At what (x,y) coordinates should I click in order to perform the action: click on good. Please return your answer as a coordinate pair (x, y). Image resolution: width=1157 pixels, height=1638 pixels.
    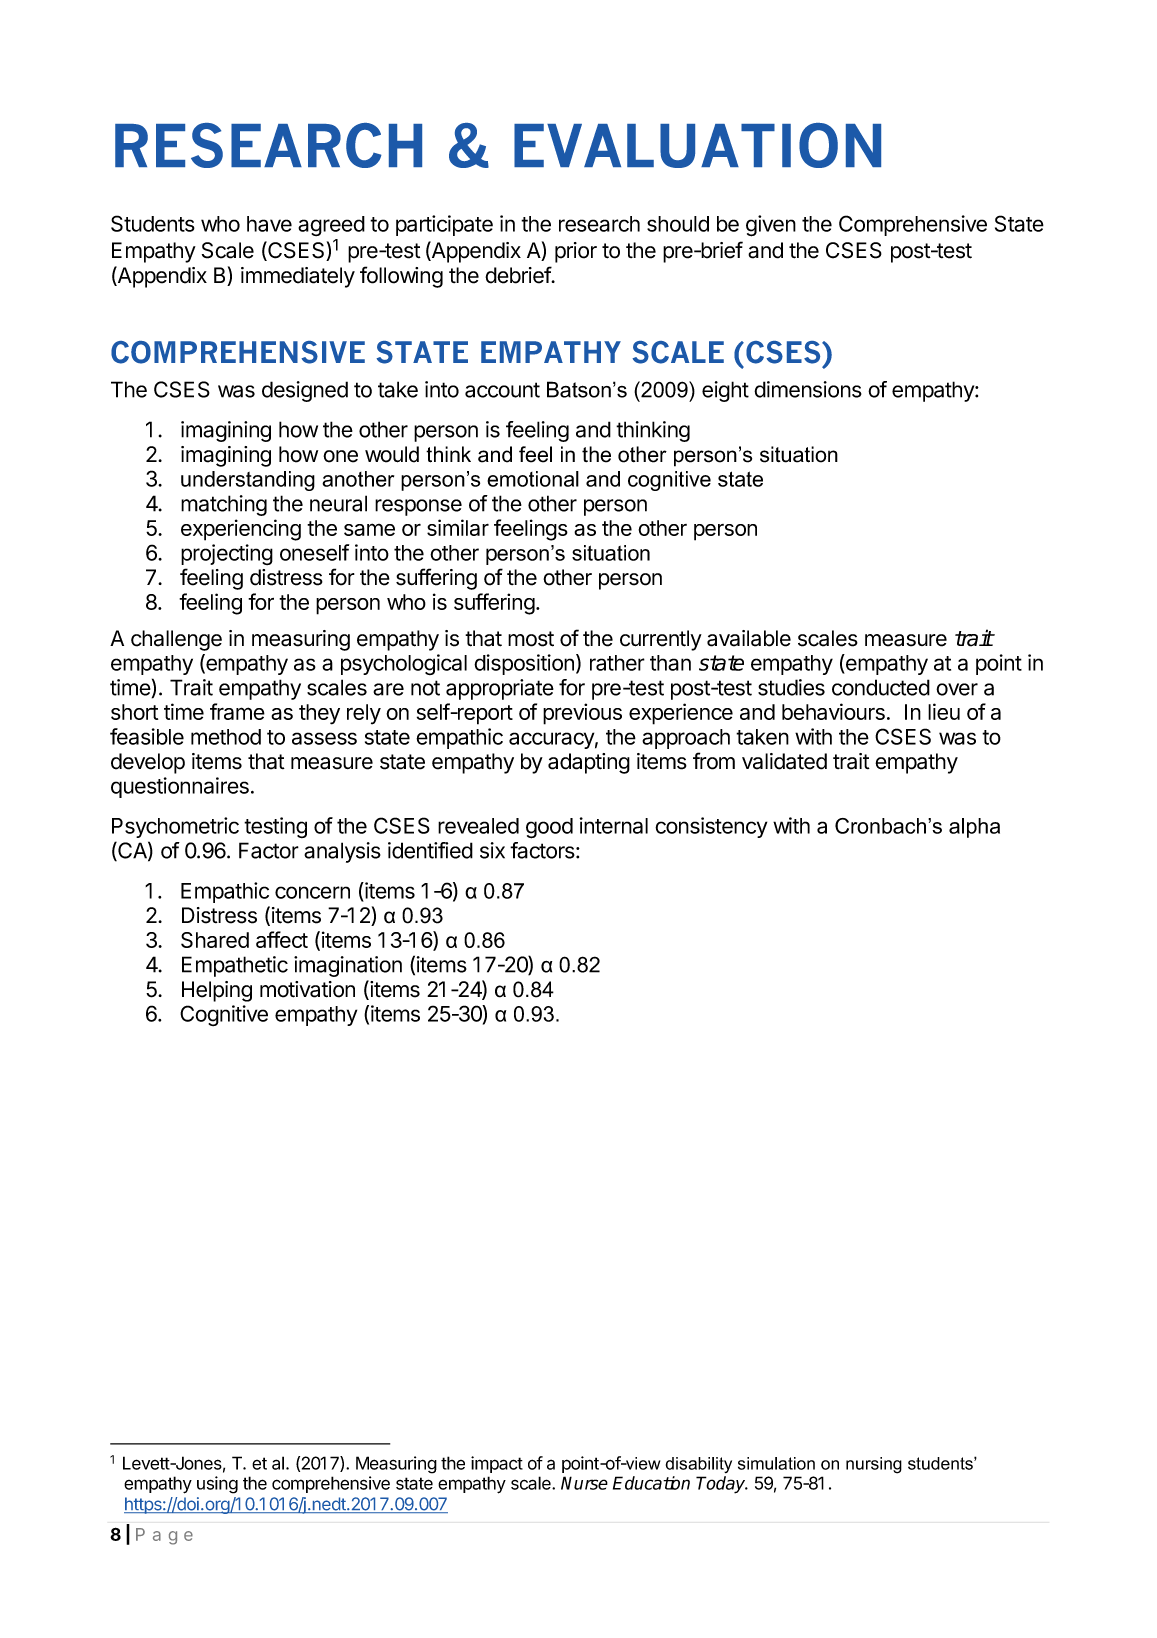
    Looking at the image, I should click on (549, 828).
